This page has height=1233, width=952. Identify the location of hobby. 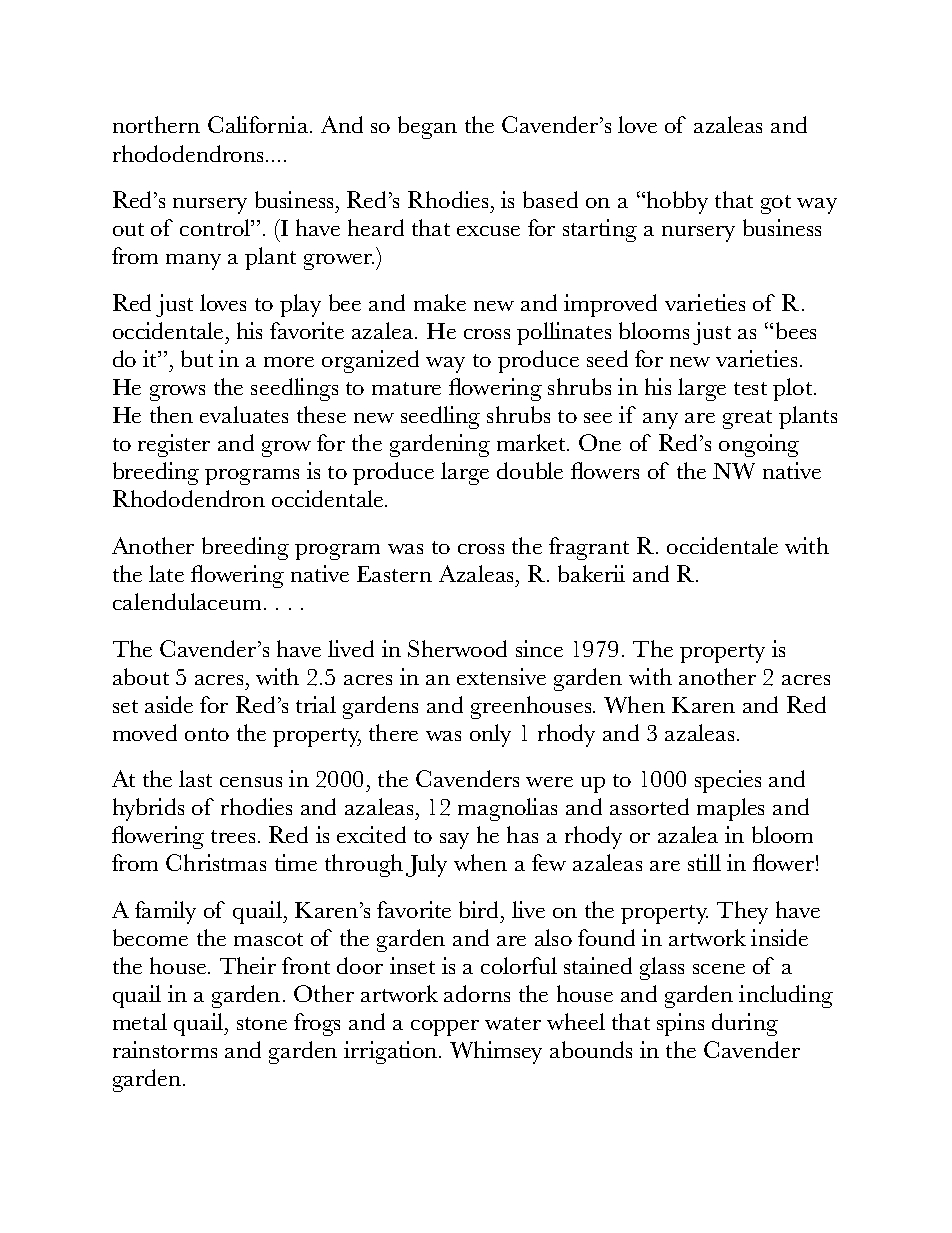
(677, 202).
